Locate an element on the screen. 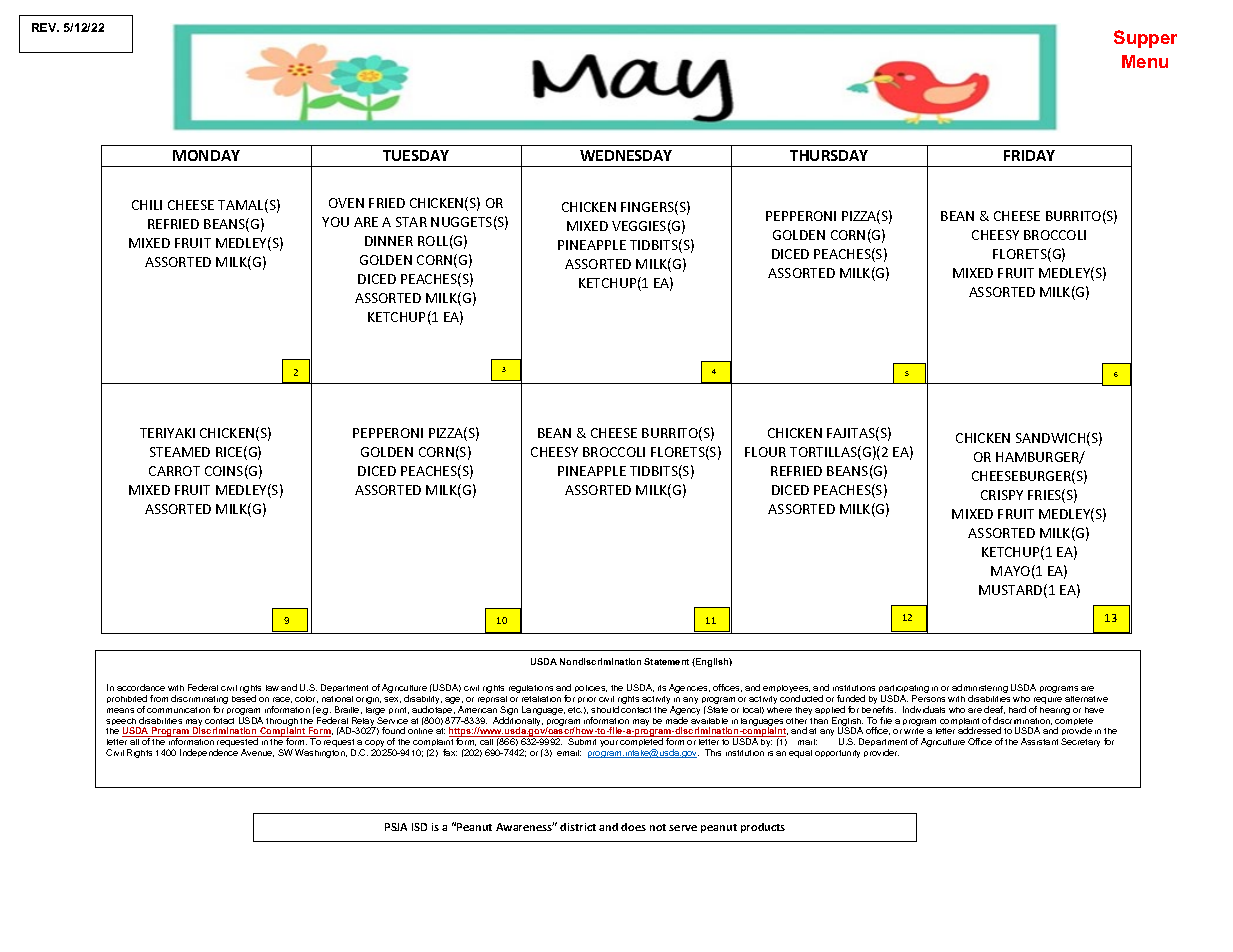 The image size is (1233, 952). REV is located at coordinates (45, 27).
